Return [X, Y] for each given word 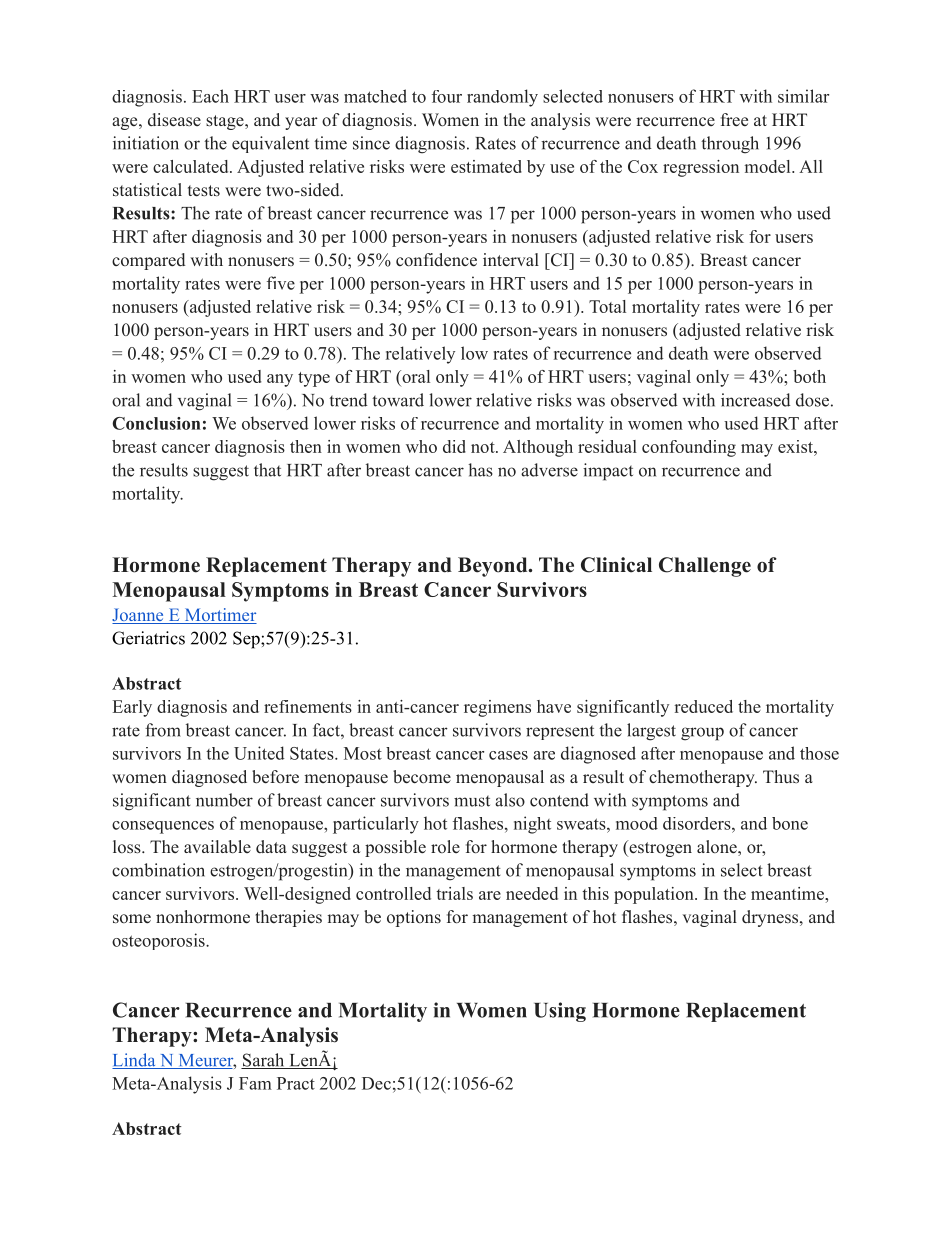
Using [560, 1012]
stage [226, 122]
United [259, 753]
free [734, 120]
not [484, 447]
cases [508, 755]
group [702, 734]
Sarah [264, 1061]
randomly [502, 98]
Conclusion [156, 423]
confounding [689, 448]
